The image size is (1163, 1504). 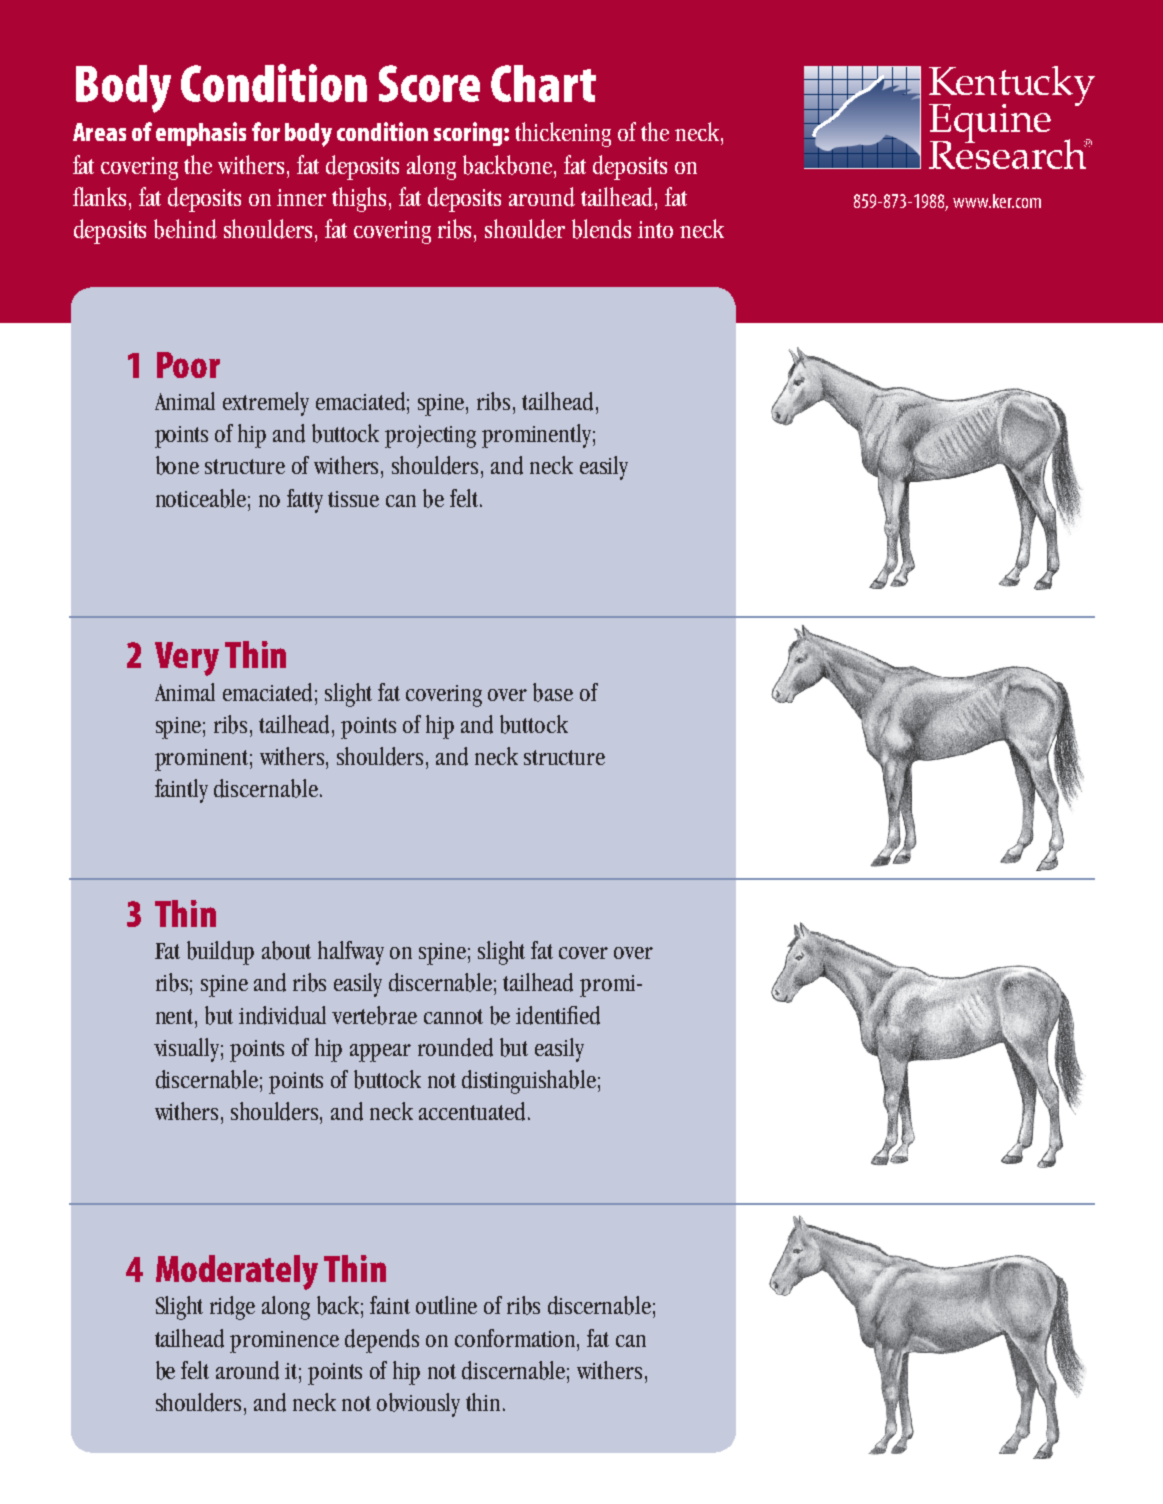 What do you see at coordinates (201, 134) in the screenshot?
I see `emphasis` at bounding box center [201, 134].
